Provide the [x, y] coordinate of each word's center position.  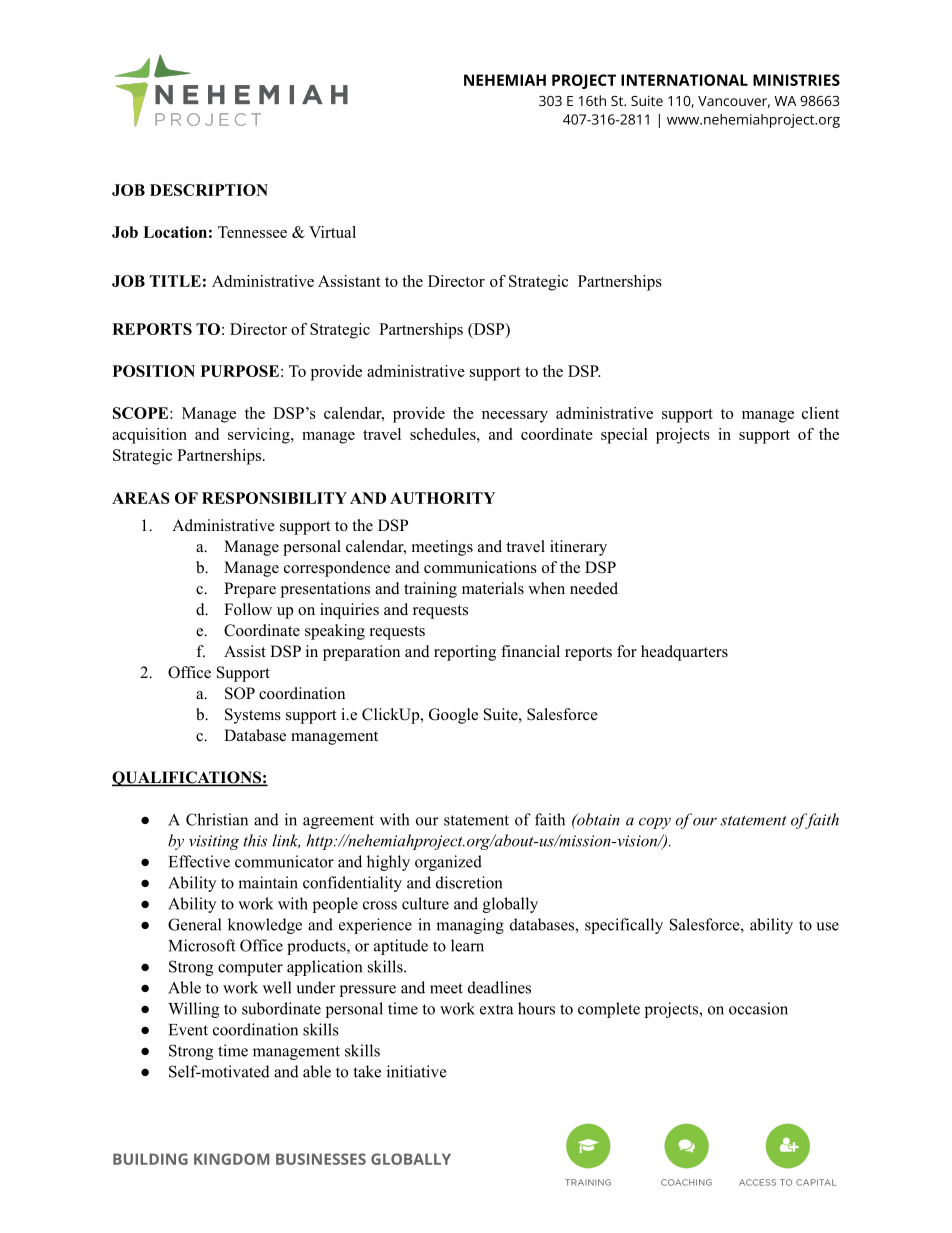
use [827, 926]
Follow [248, 609]
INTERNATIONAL [684, 80]
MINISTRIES [796, 80]
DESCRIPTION [209, 190]
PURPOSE [240, 371]
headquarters [684, 653]
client [820, 413]
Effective [199, 861]
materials [493, 588]
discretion [469, 882]
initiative [417, 1071]
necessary [515, 417]
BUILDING [150, 1159]
